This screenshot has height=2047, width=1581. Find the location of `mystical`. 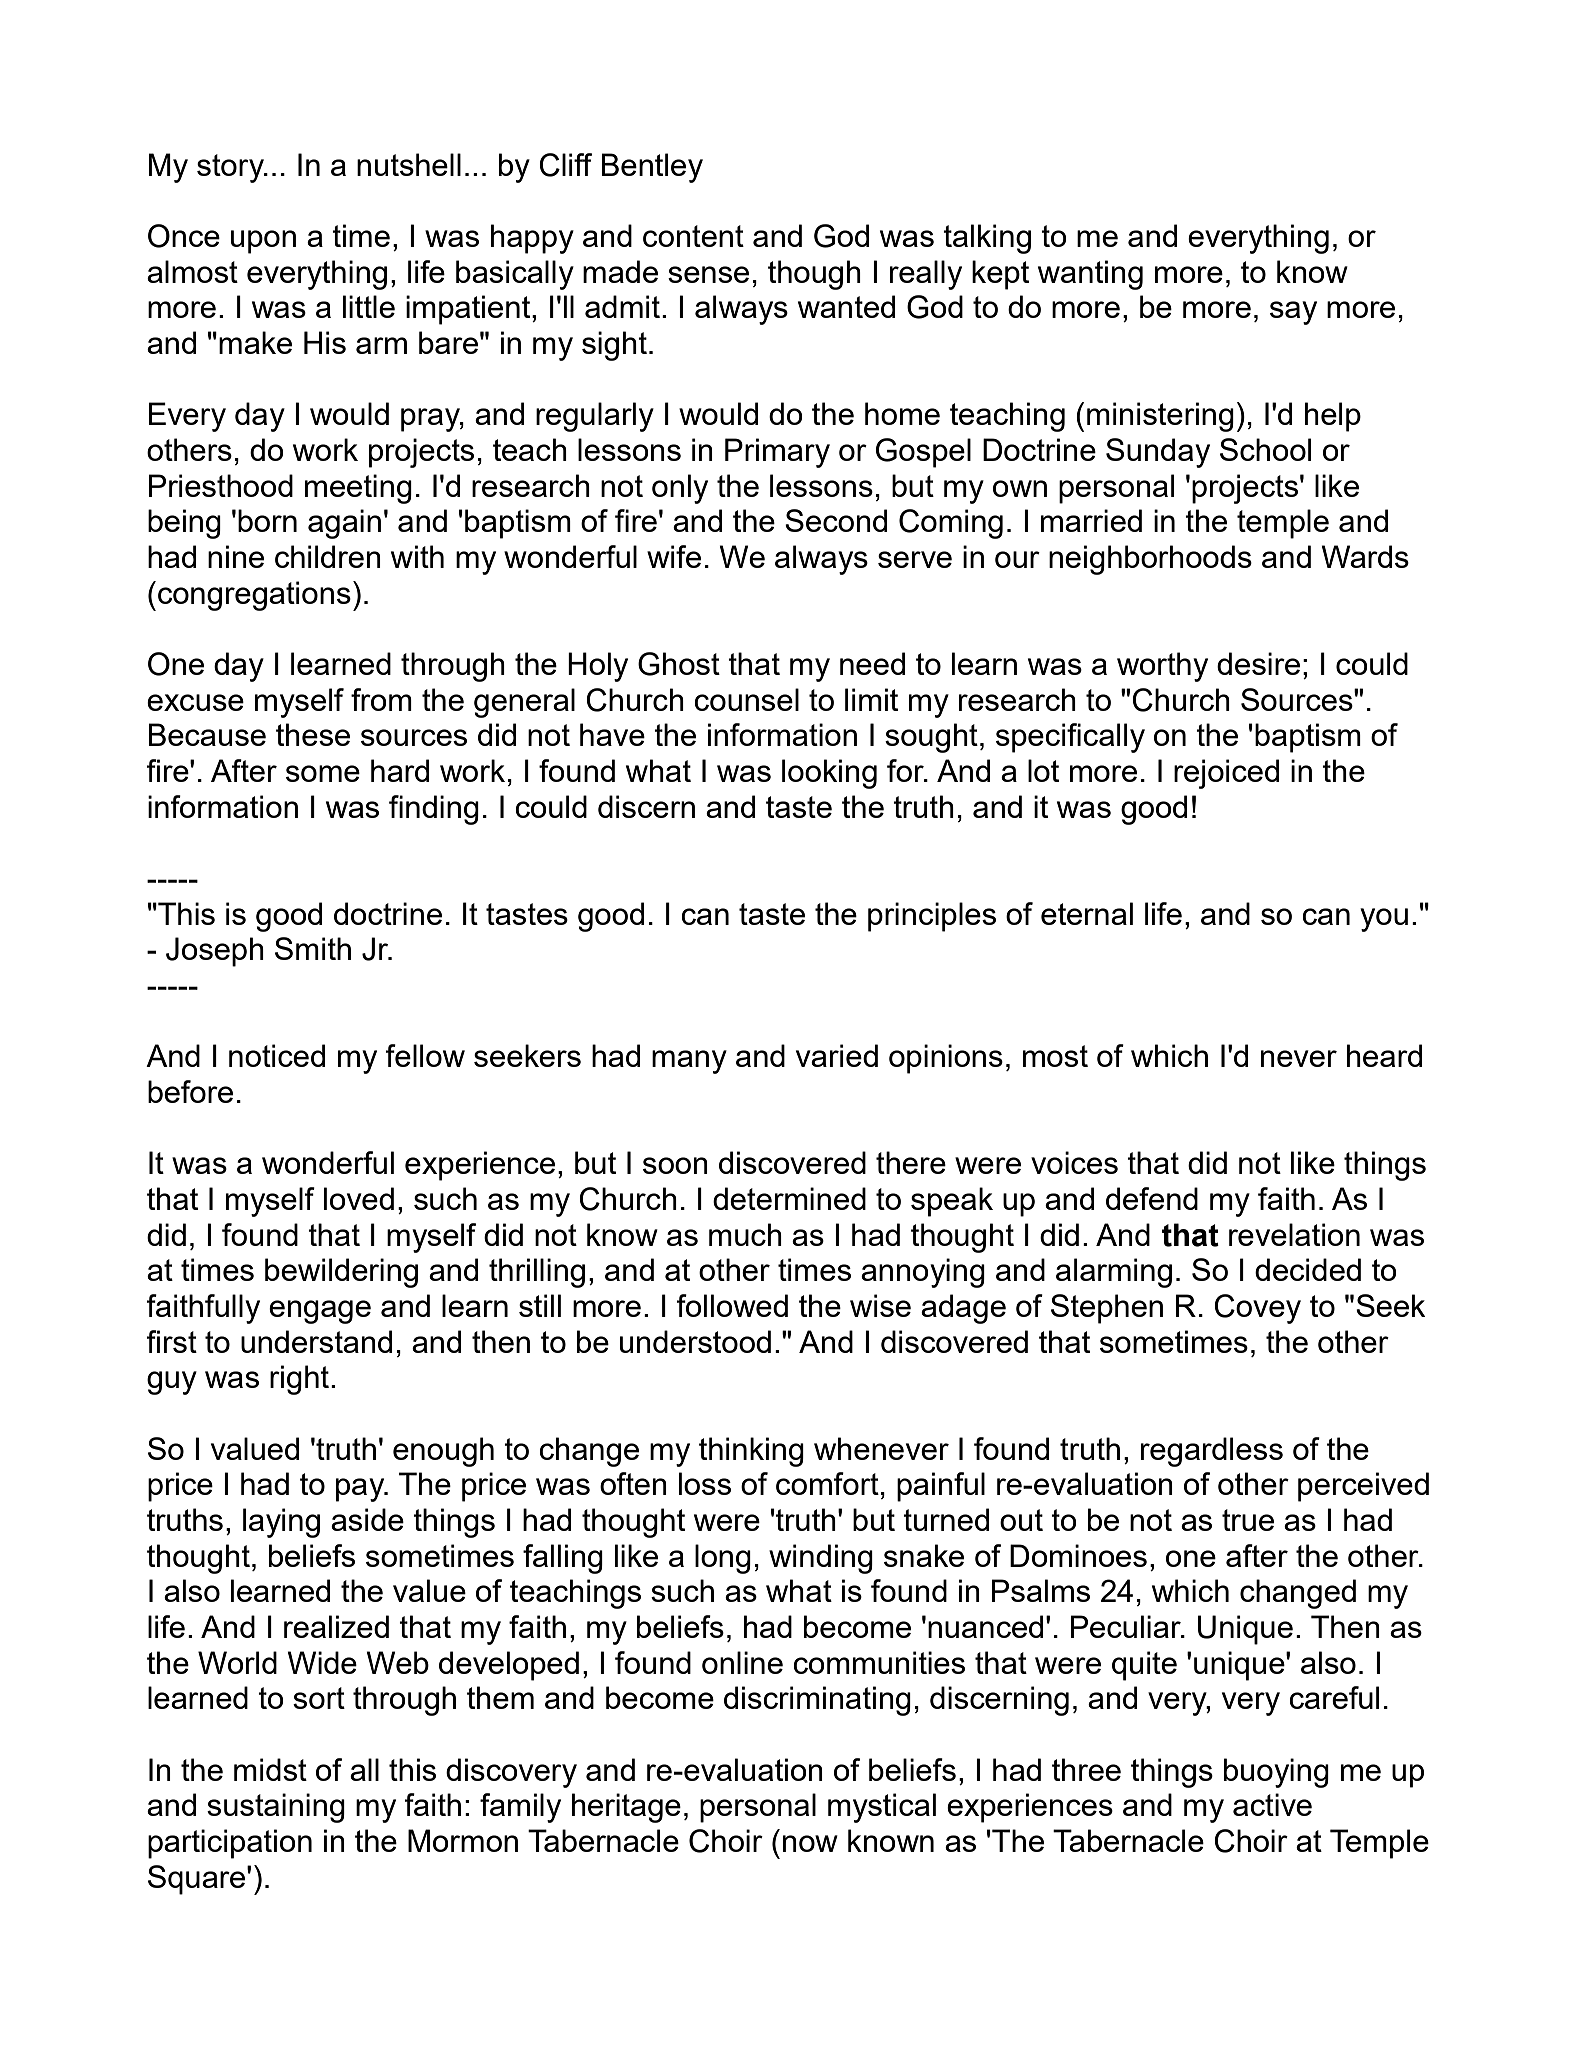

mystical is located at coordinates (882, 1808).
